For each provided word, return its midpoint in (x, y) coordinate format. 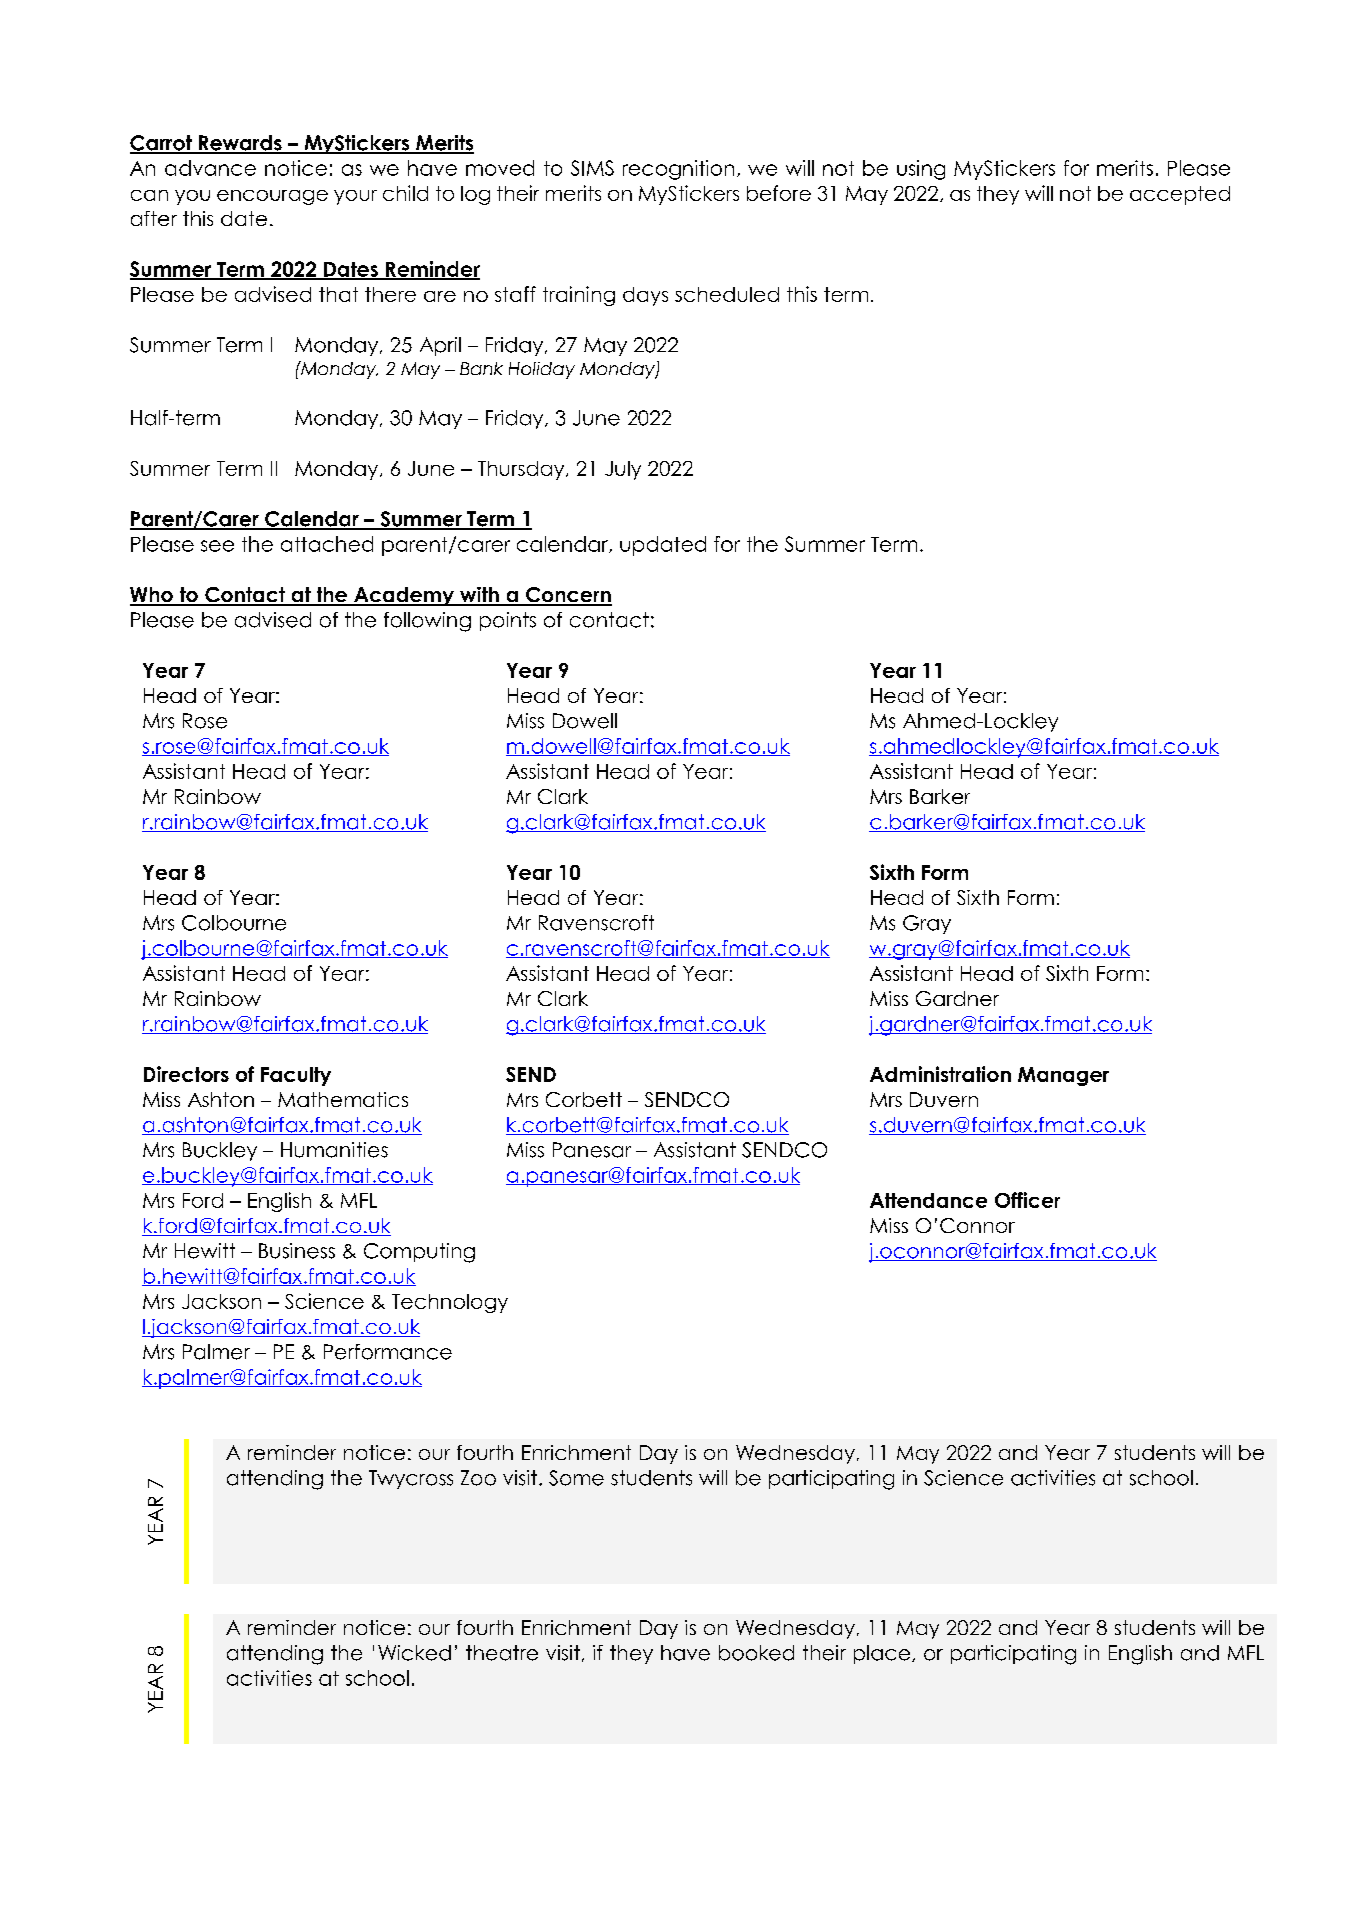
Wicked (414, 1653)
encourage (272, 197)
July (623, 470)
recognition (678, 170)
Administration (940, 1074)
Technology (450, 1303)
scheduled (727, 294)
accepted (1180, 195)
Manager (1063, 1076)
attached (327, 544)
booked (756, 1653)
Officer (1027, 1200)
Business (297, 1251)
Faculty (296, 1076)
